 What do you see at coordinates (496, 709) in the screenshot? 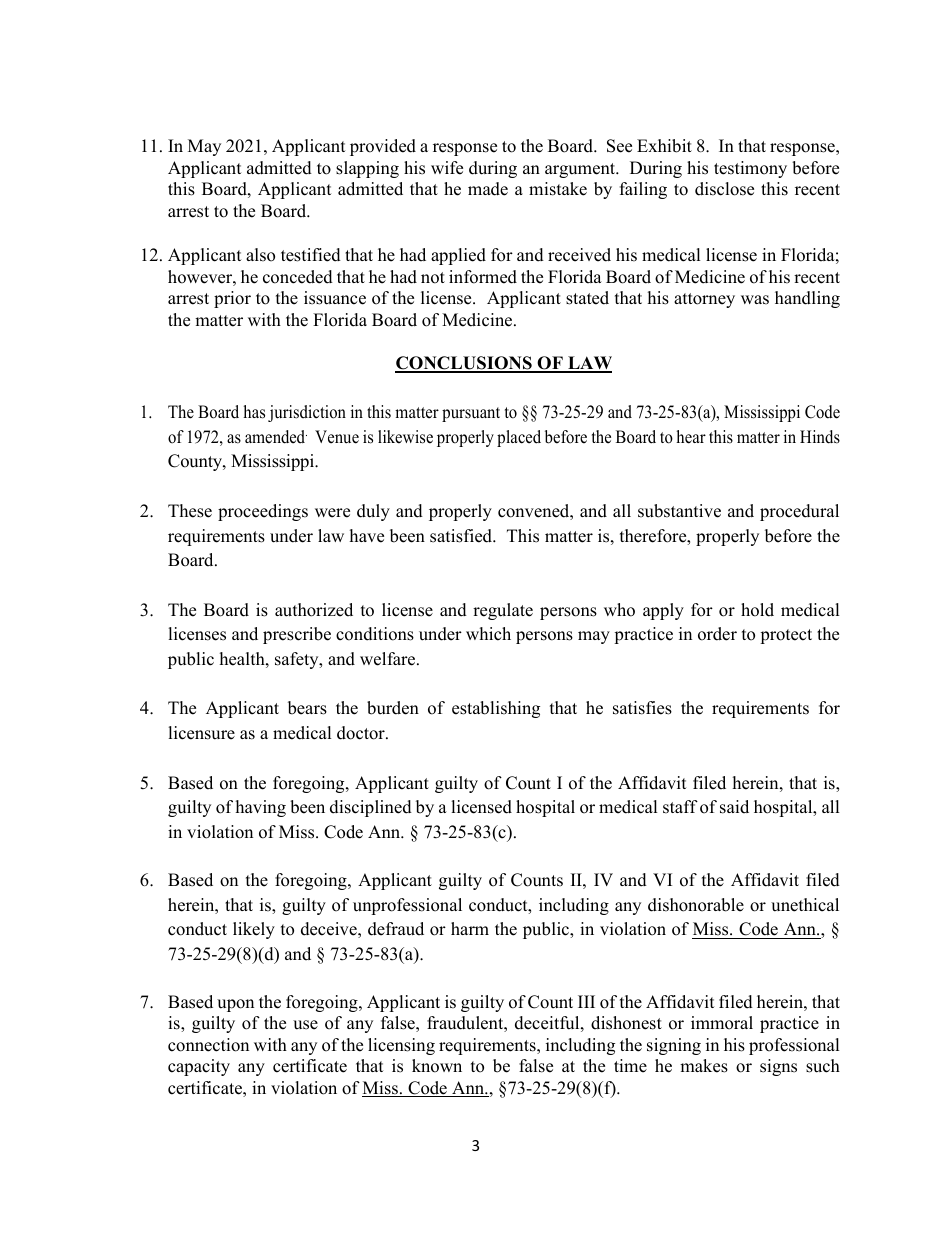
I see `establishing` at bounding box center [496, 709].
